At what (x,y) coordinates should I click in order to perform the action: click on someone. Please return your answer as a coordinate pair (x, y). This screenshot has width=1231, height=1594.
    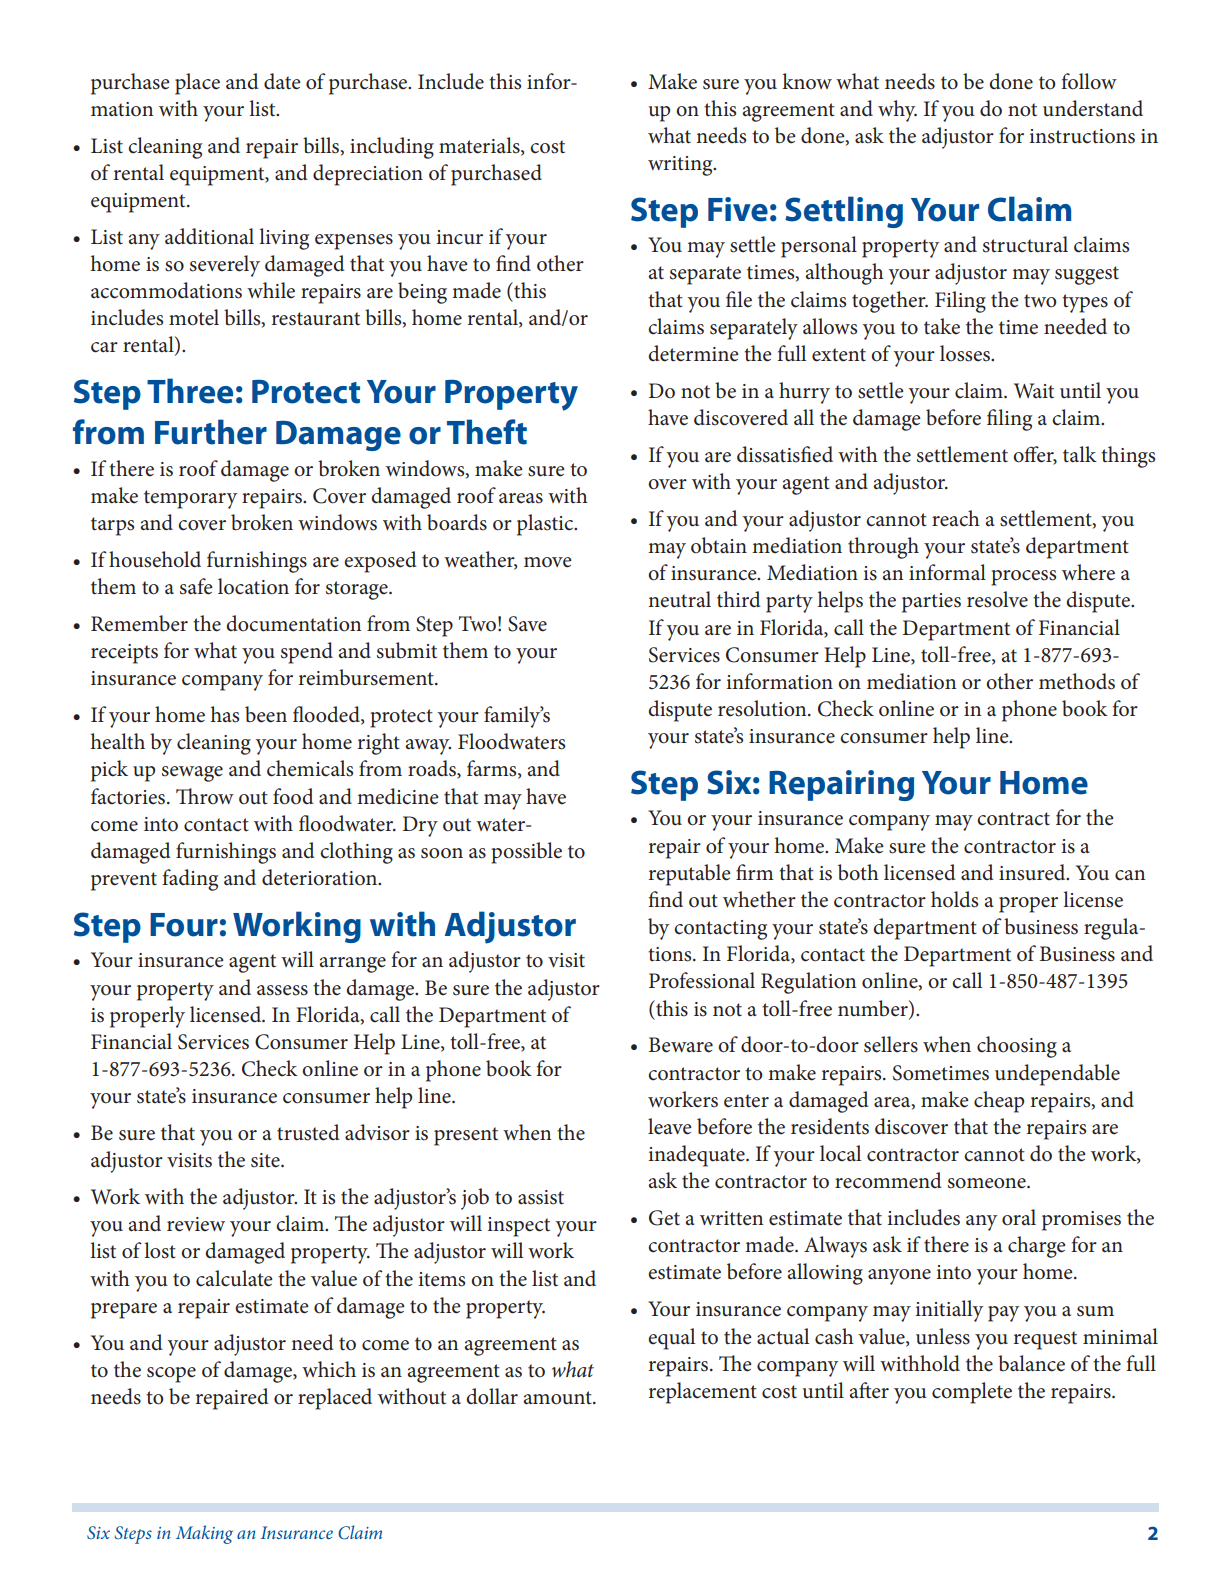
    Looking at the image, I should click on (988, 1183).
